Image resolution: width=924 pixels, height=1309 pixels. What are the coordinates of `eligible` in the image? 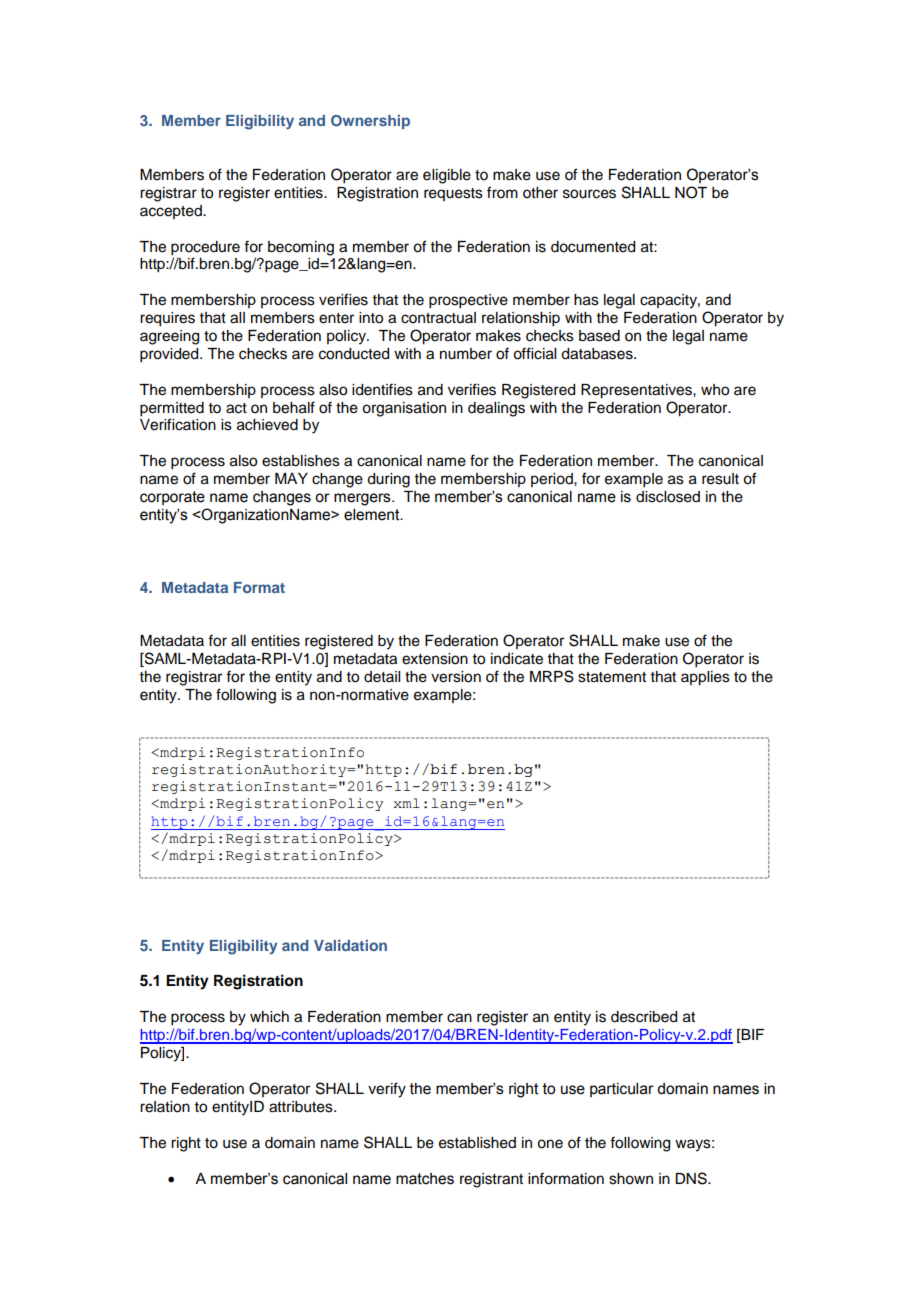 It's located at (447, 176).
